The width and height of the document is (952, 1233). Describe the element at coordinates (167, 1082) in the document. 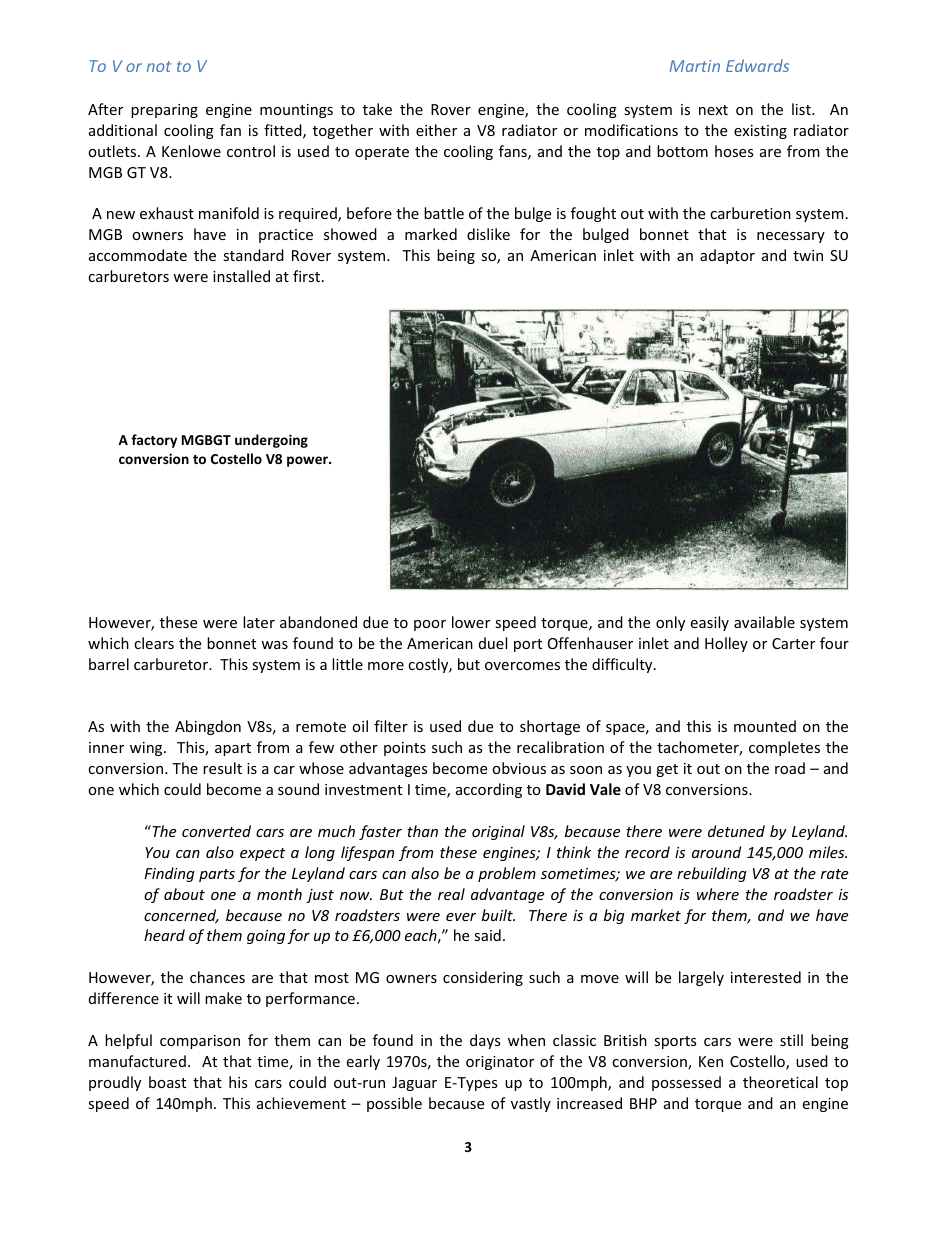

I see `boast` at that location.
